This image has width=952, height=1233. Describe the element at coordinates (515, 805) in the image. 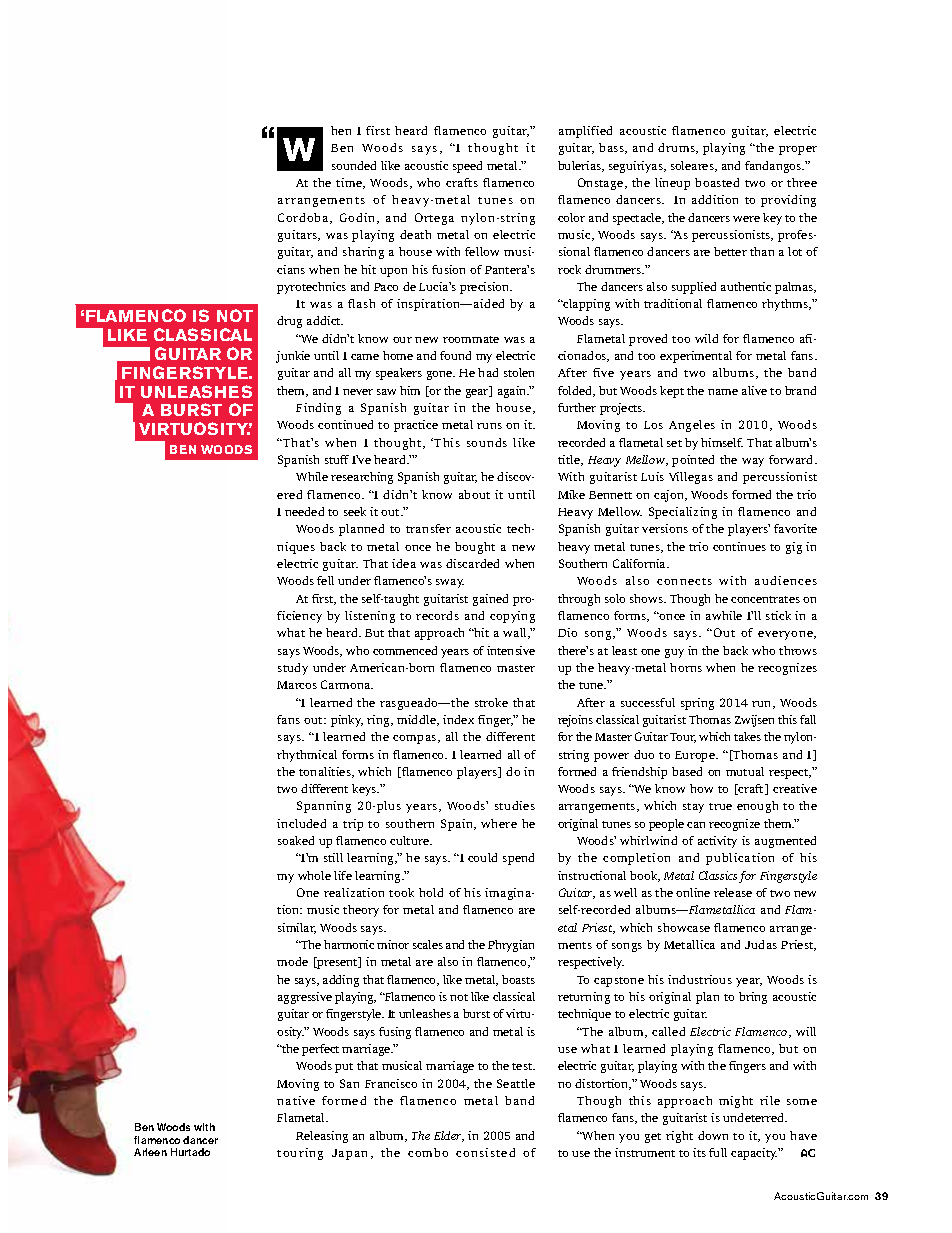

I see `studies` at that location.
